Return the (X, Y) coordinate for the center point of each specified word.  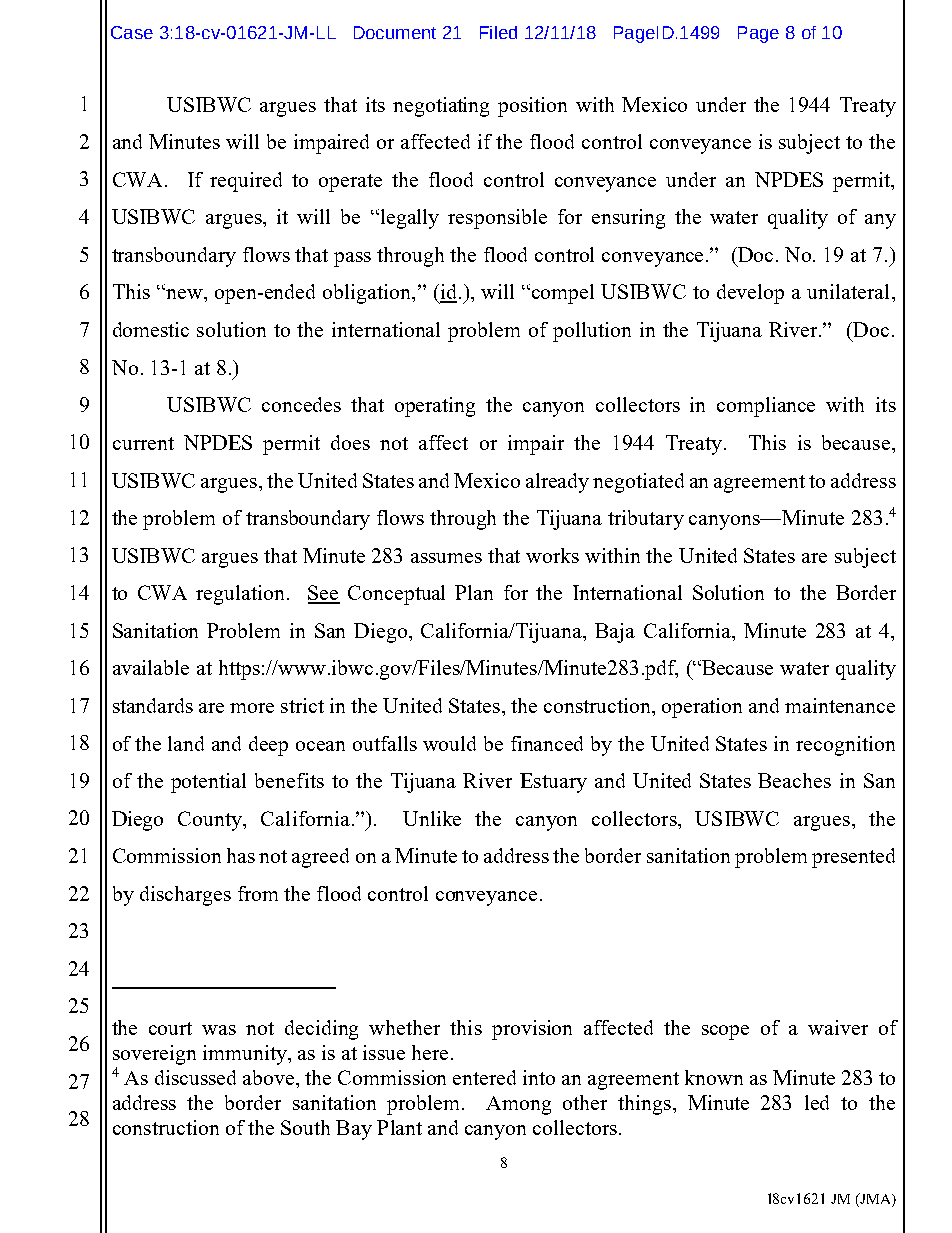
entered (484, 1077)
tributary (646, 520)
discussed (195, 1077)
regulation (242, 595)
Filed (498, 32)
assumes (446, 558)
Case (132, 32)
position (532, 107)
